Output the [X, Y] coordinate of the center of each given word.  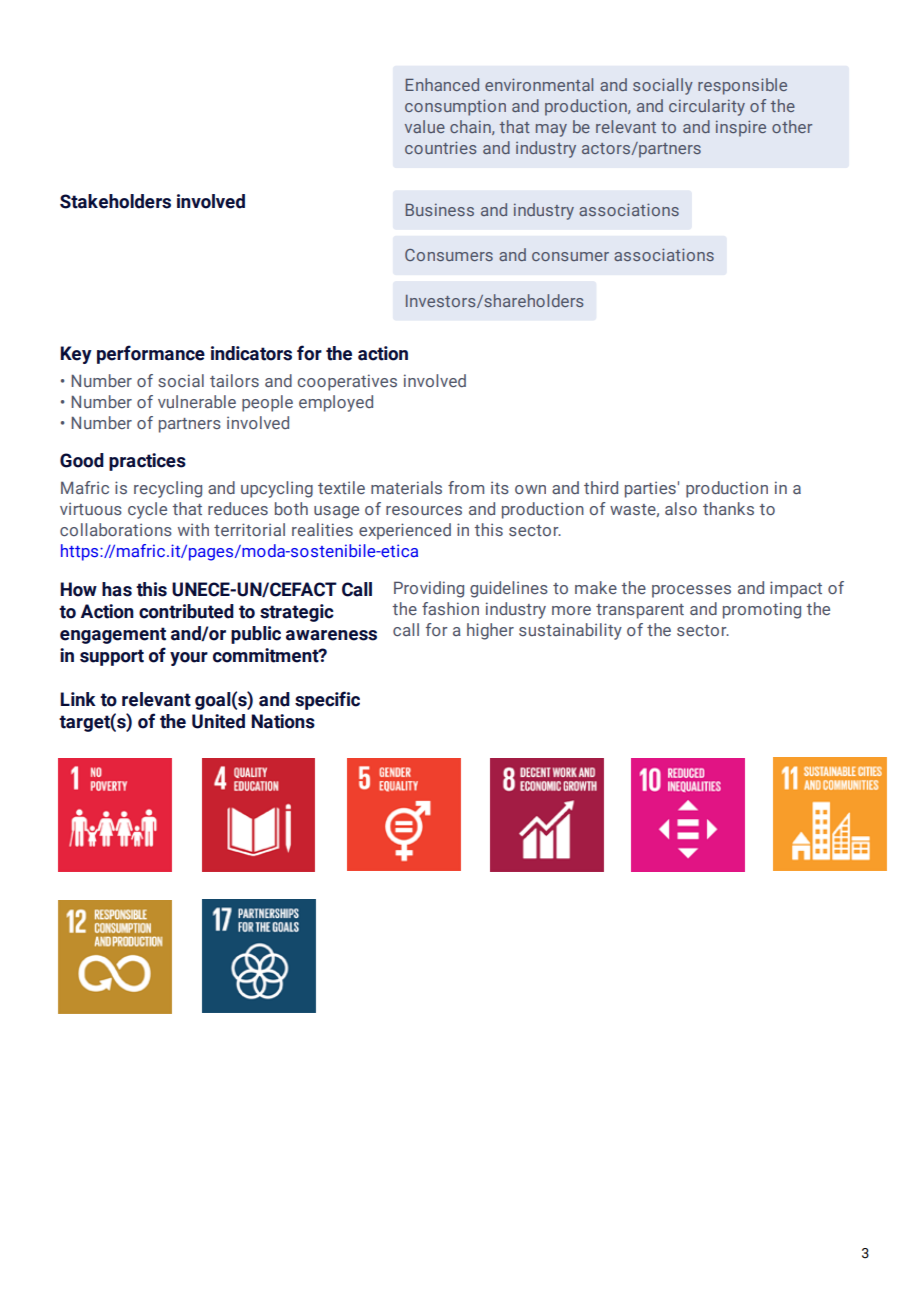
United [218, 721]
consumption [455, 107]
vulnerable [197, 401]
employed [336, 403]
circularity [707, 107]
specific [327, 700]
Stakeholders [115, 201]
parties [650, 489]
